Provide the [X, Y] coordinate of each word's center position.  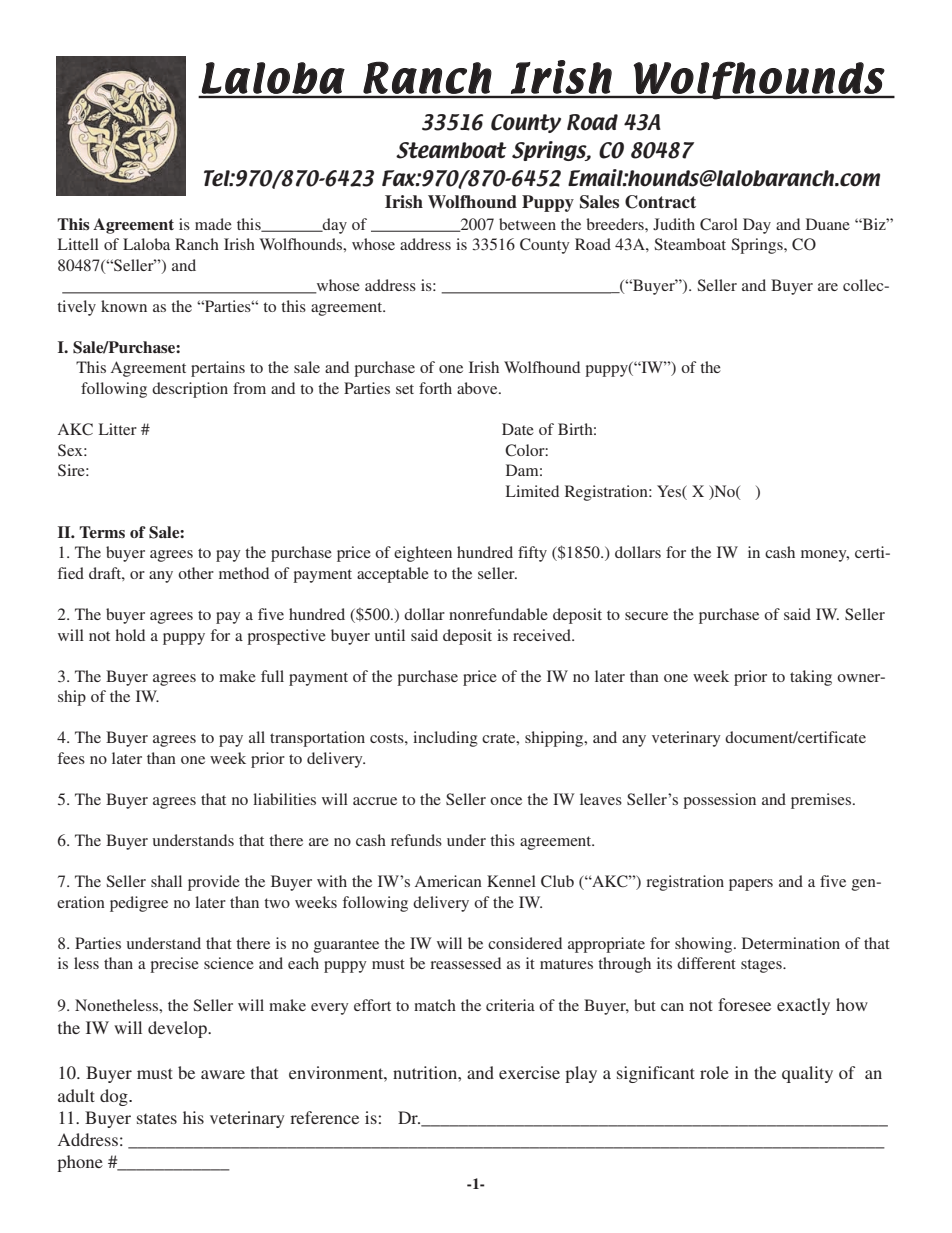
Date [518, 429]
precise [174, 965]
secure [646, 616]
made [213, 224]
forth [435, 388]
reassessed [465, 963]
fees [71, 758]
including [445, 739]
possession [719, 801]
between [527, 224]
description [190, 390]
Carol [719, 224]
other [196, 573]
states [157, 1118]
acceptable [393, 575]
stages [762, 966]
